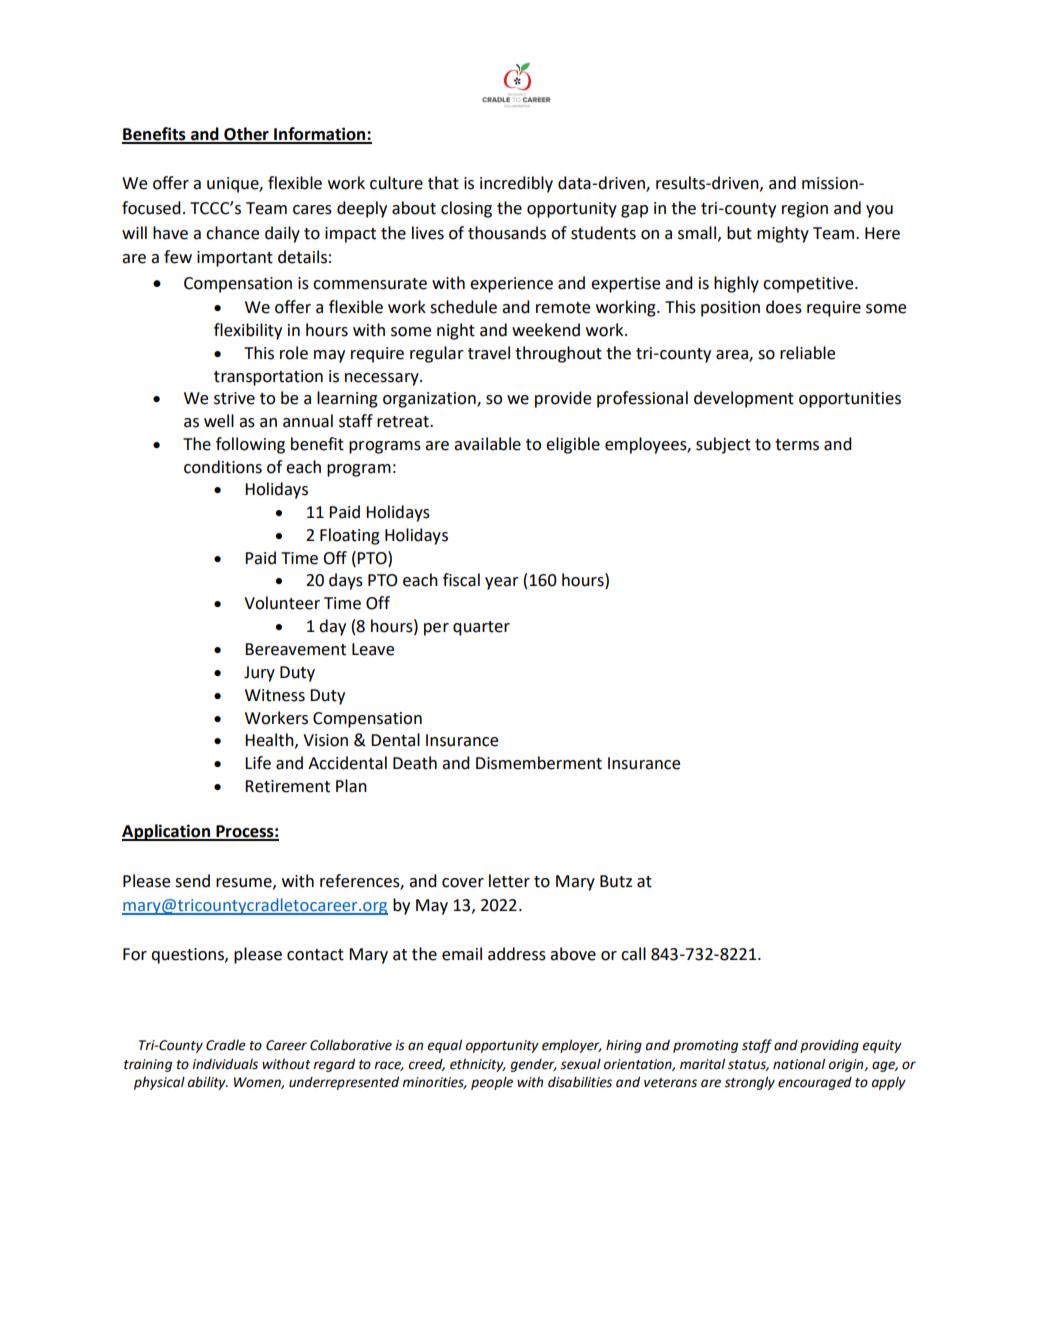 The width and height of the document is (1039, 1344). I want to click on year, so click(502, 583).
